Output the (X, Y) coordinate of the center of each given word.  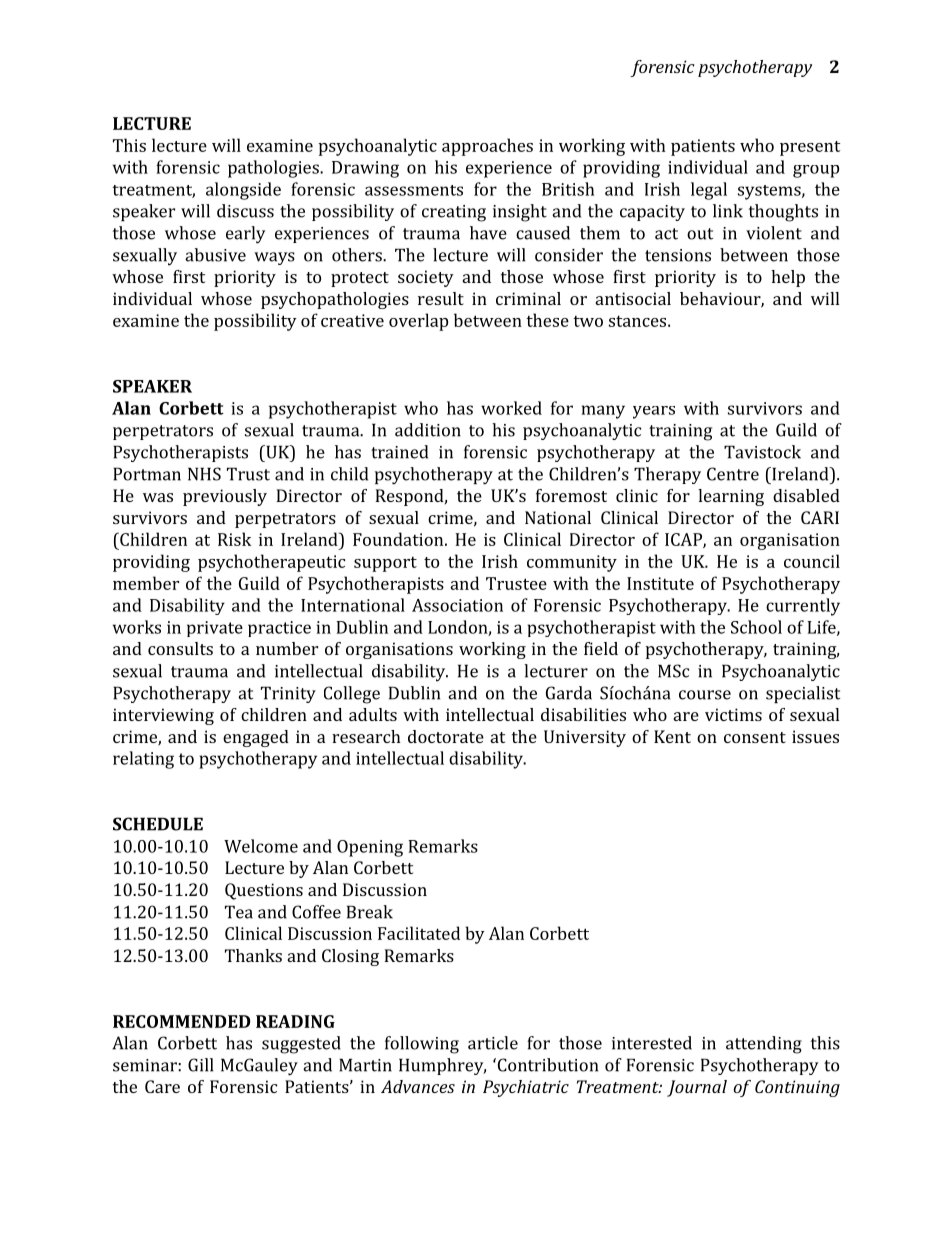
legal (709, 191)
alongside (243, 191)
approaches (487, 147)
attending (764, 1045)
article (493, 1043)
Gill (200, 1065)
